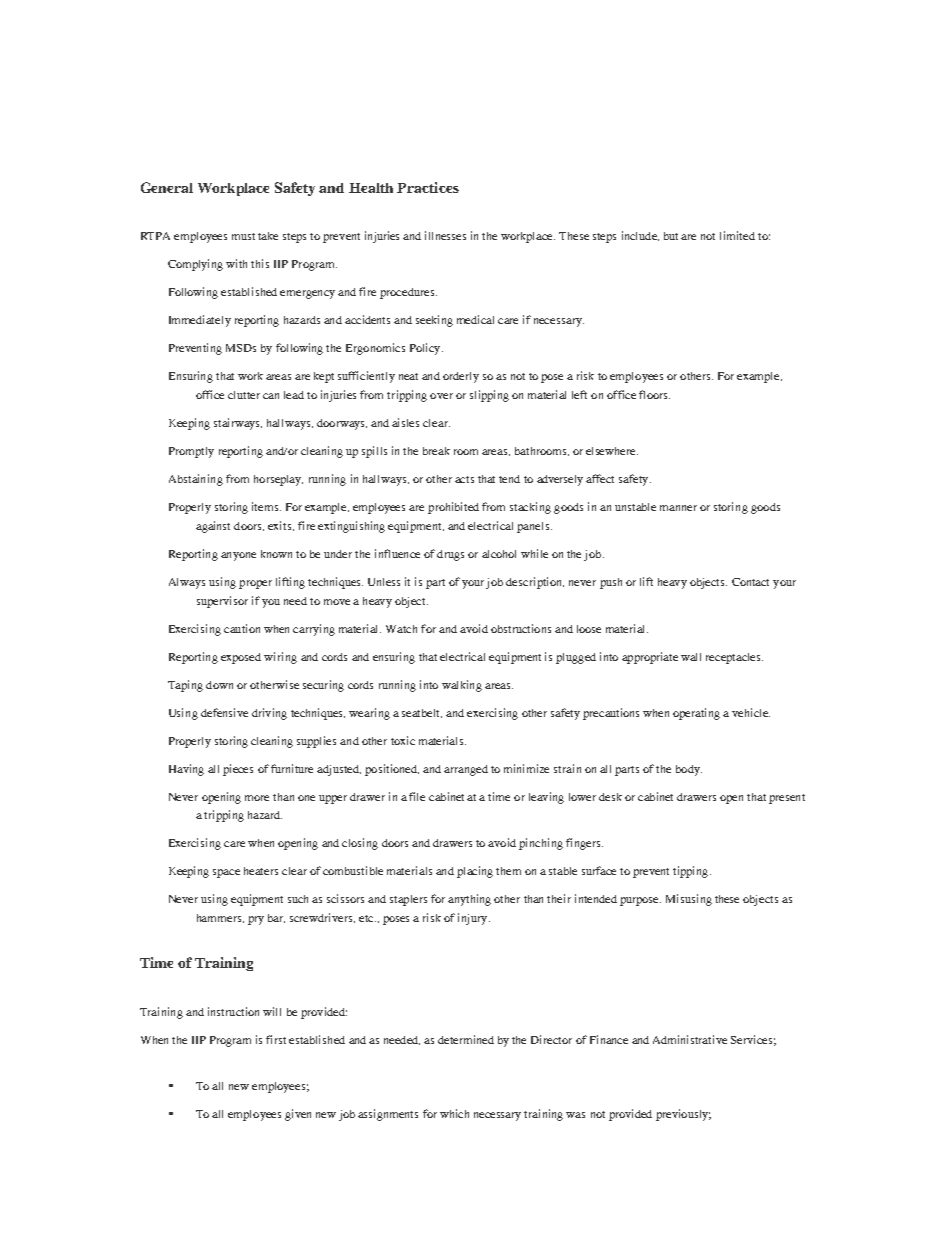 The width and height of the image is (952, 1233). I want to click on arranged, so click(466, 770).
